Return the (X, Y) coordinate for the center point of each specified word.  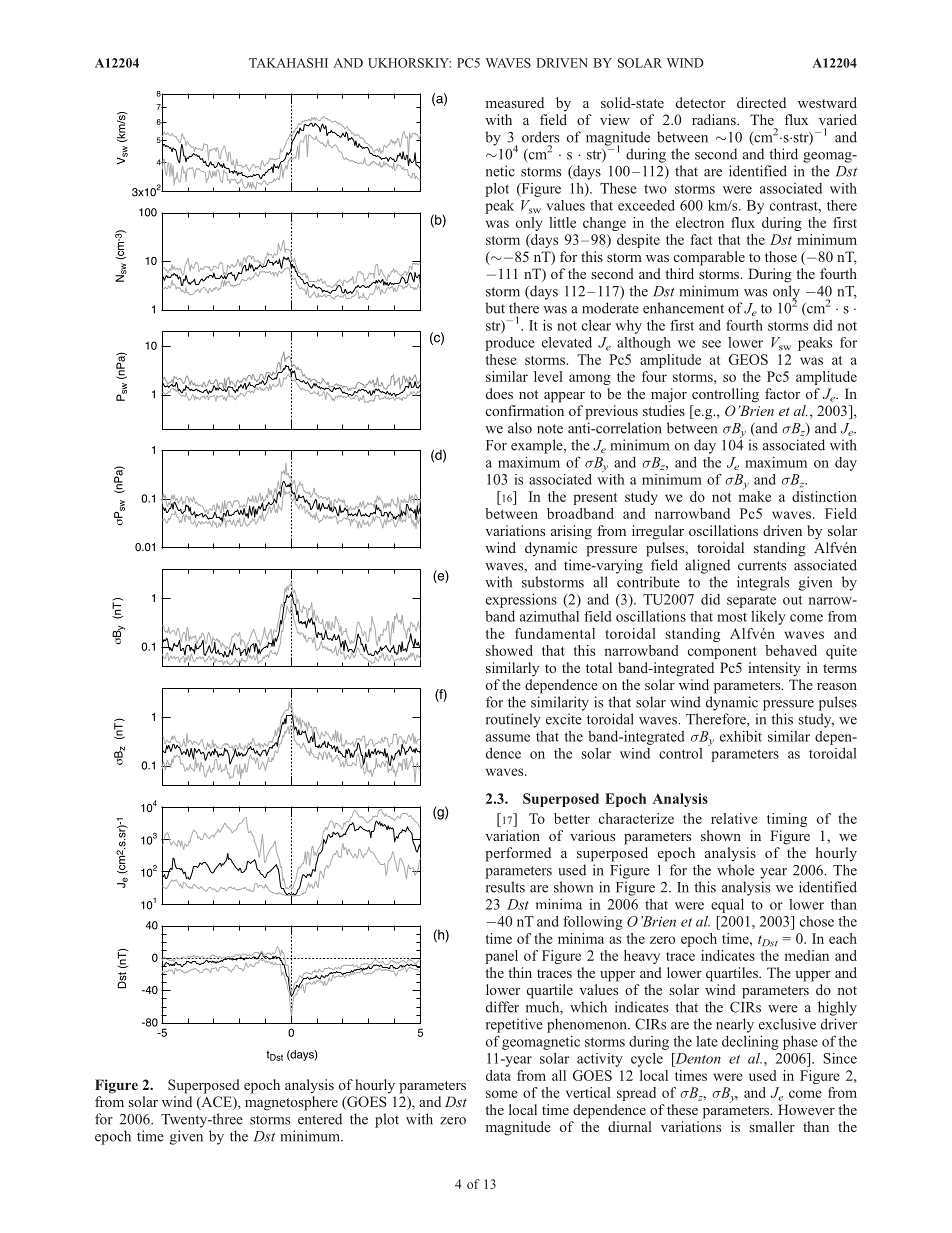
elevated (567, 342)
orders (540, 137)
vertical (588, 1092)
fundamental (555, 633)
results (505, 887)
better (572, 818)
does (499, 393)
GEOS (748, 359)
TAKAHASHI (288, 63)
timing (787, 820)
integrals (763, 583)
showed (509, 650)
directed (761, 102)
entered (320, 1119)
